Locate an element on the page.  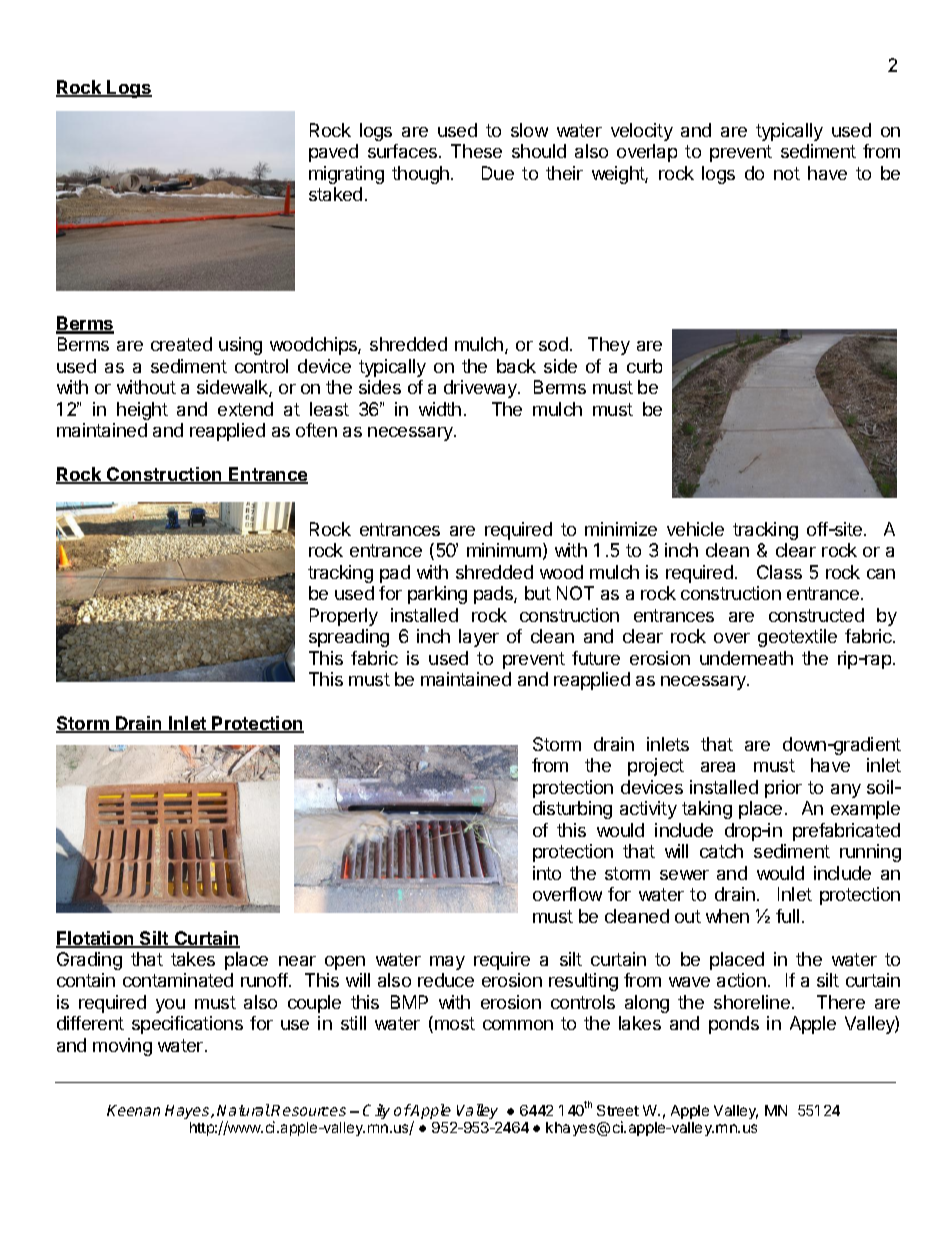
ponds is located at coordinates (734, 1025).
